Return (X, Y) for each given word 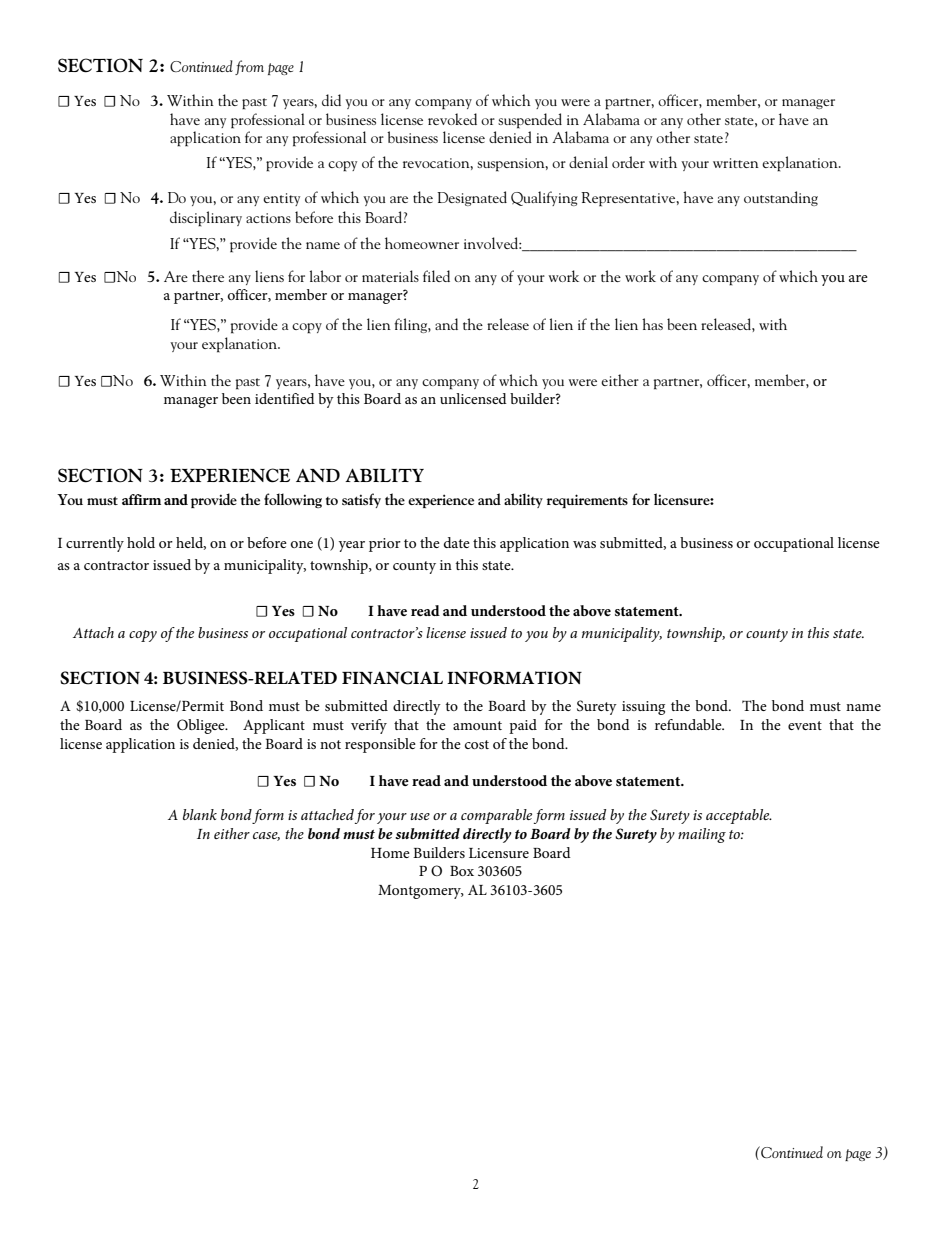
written (736, 163)
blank (200, 814)
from (249, 67)
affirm (141, 499)
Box (462, 871)
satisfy (361, 500)
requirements (587, 501)
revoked (452, 119)
